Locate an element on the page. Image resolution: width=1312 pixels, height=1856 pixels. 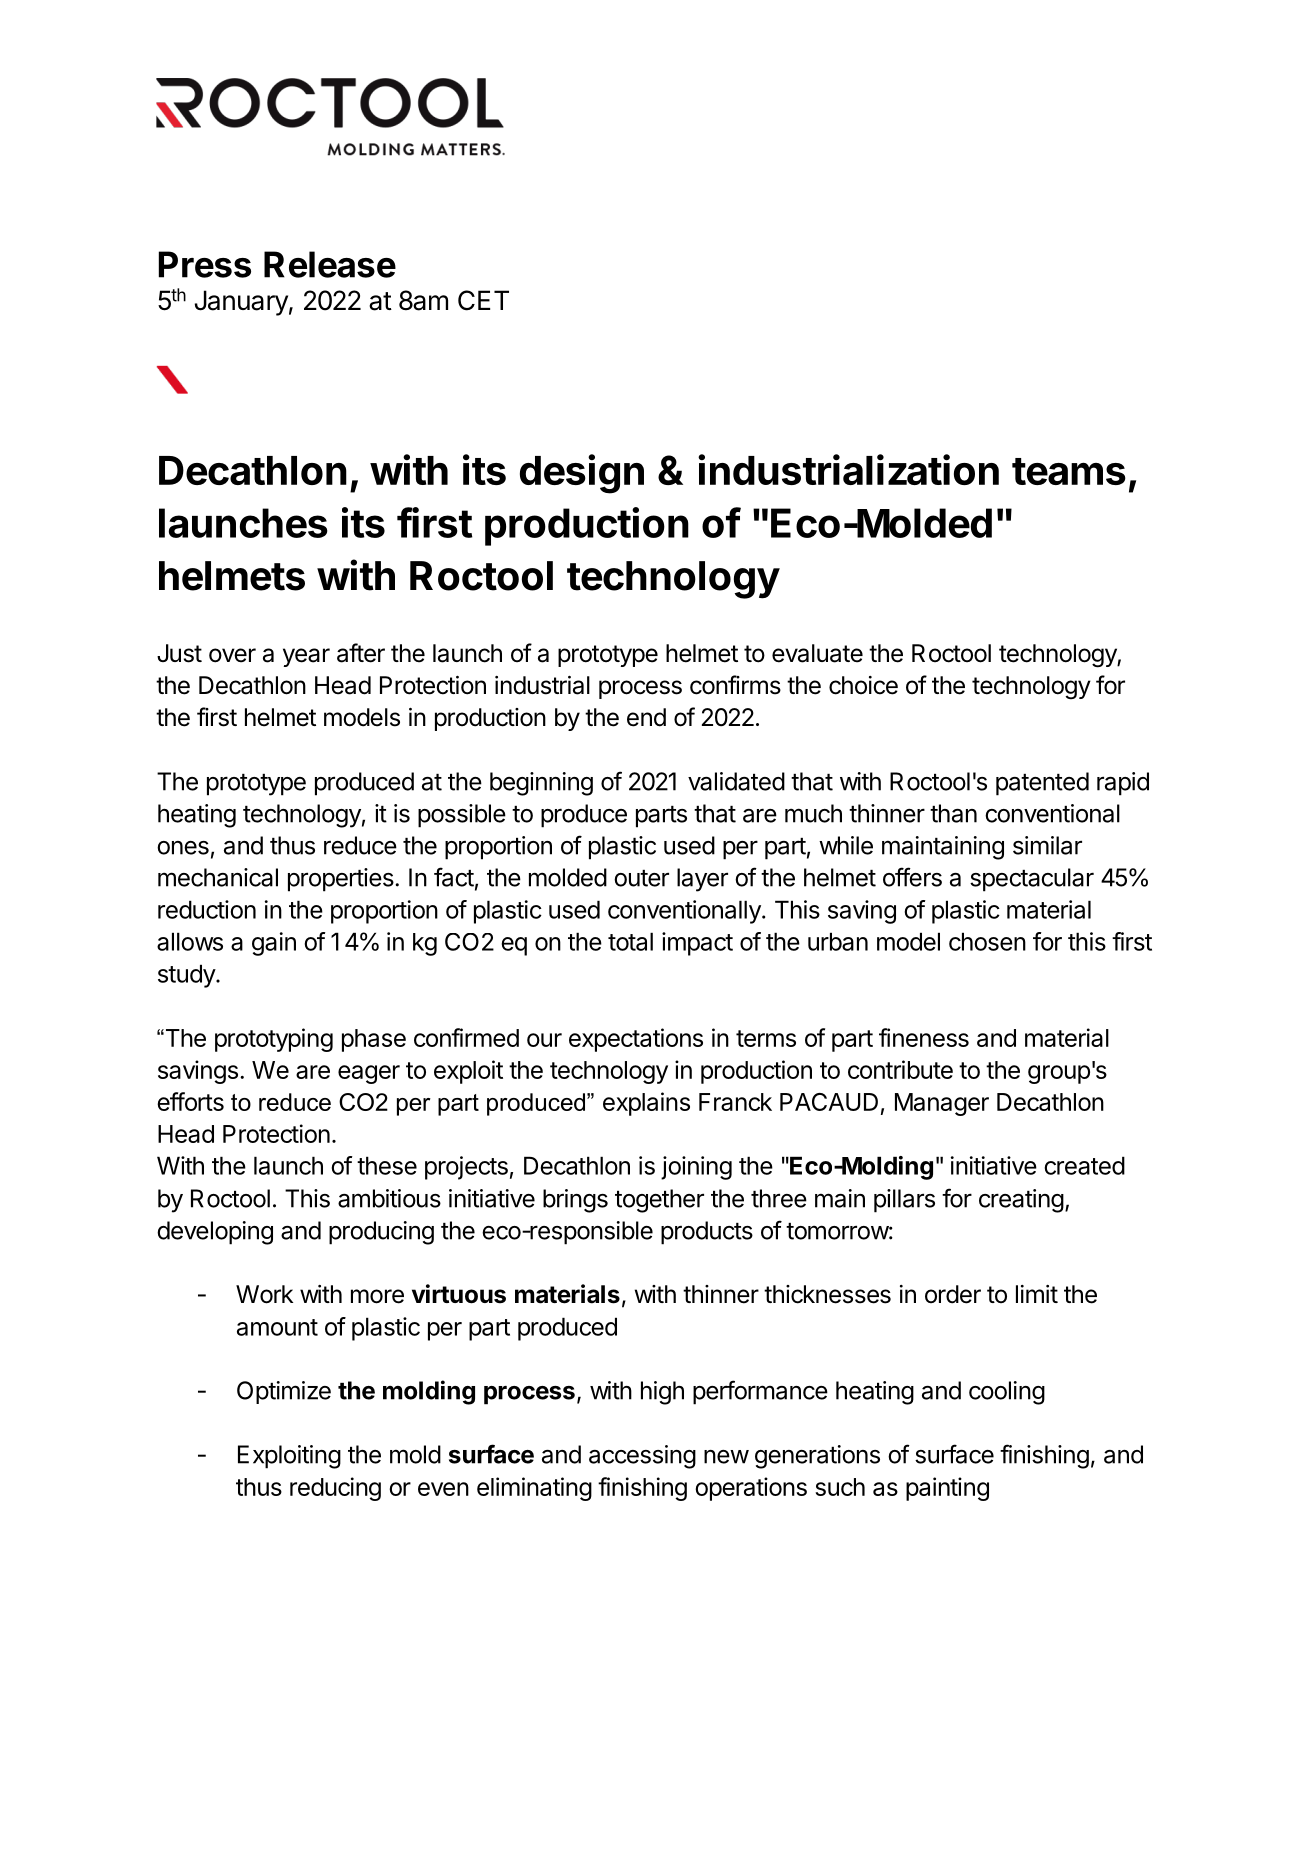
accessing is located at coordinates (642, 1457).
